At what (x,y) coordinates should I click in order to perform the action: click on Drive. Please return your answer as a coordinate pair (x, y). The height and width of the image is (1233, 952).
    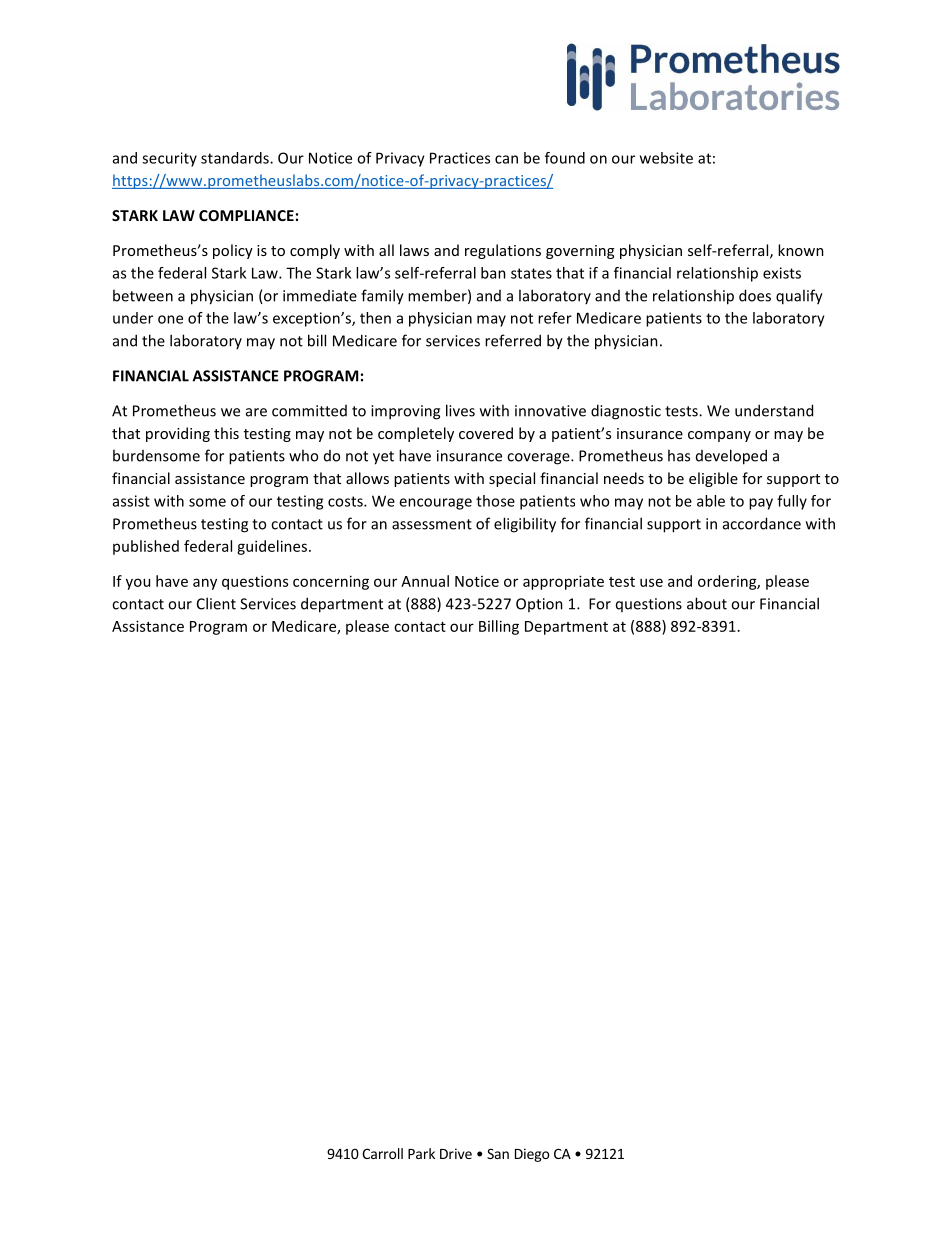
    Looking at the image, I should click on (456, 1153).
